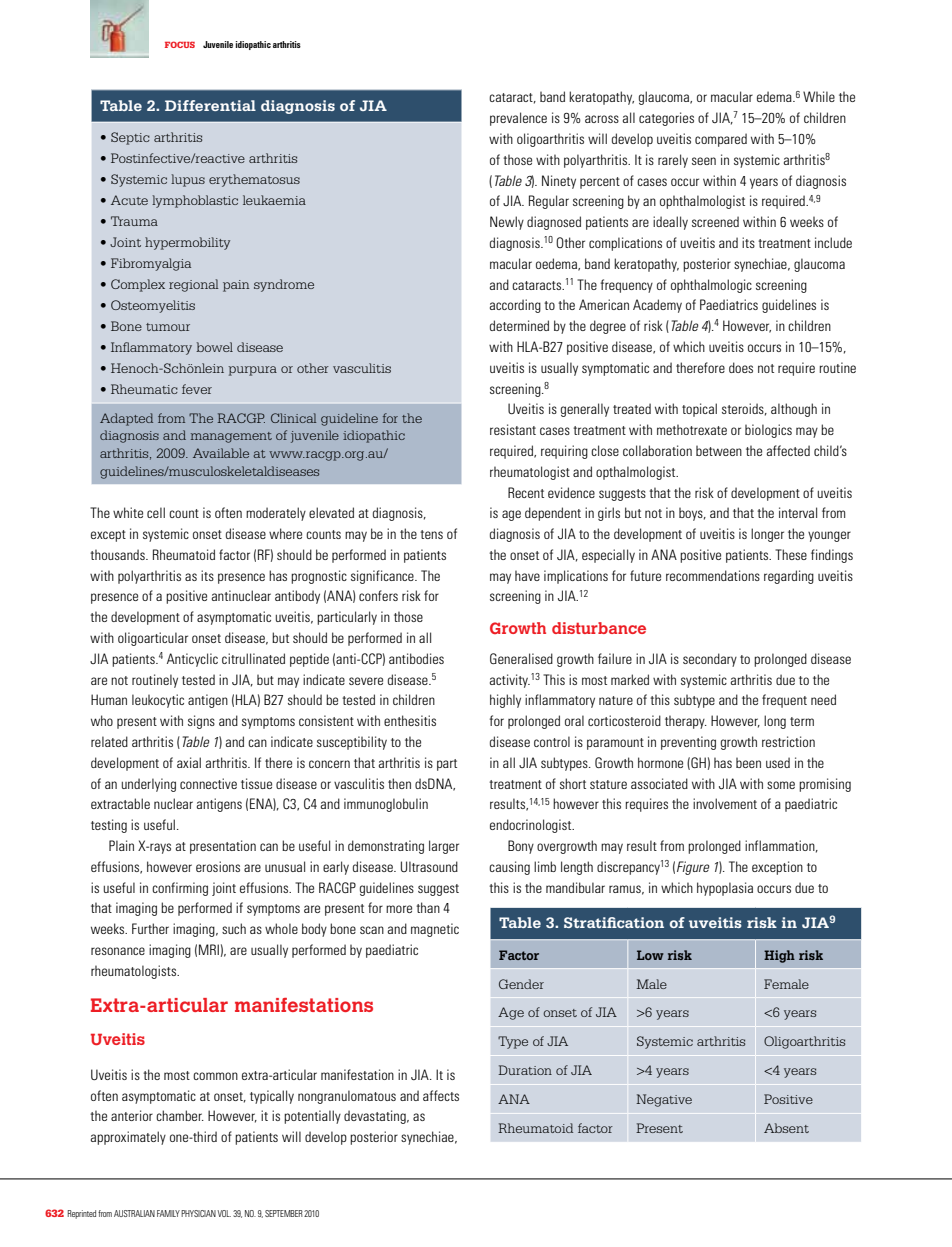  I want to click on resistant, so click(513, 429).
